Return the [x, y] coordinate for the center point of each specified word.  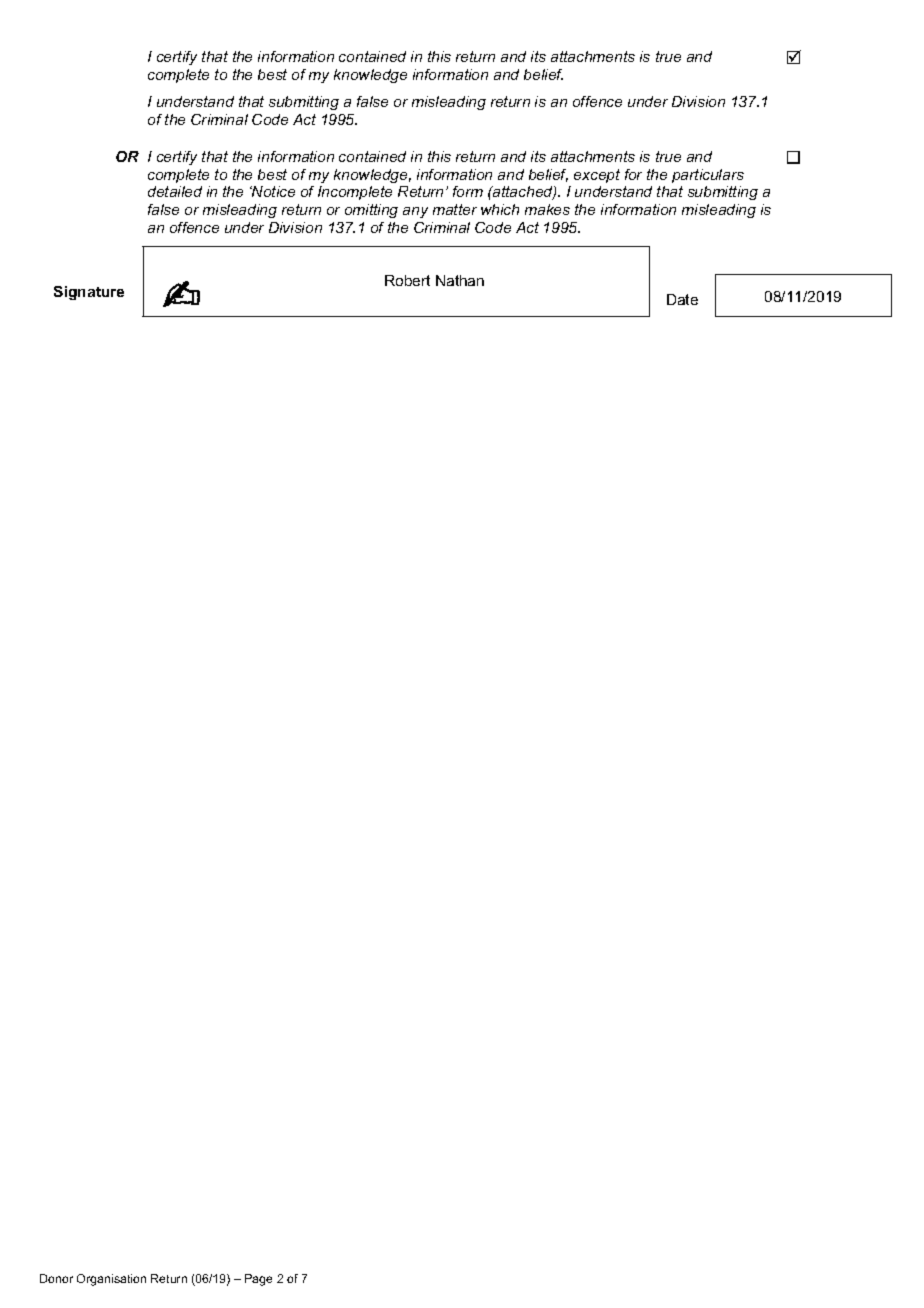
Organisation [111, 1280]
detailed [175, 191]
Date [682, 299]
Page [258, 1280]
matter [455, 209]
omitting [371, 211]
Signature [89, 293]
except [597, 176]
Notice [272, 191]
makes [547, 209]
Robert [407, 280]
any [415, 212]
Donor [56, 1278]
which [500, 209]
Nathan [460, 280]
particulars [708, 176]
